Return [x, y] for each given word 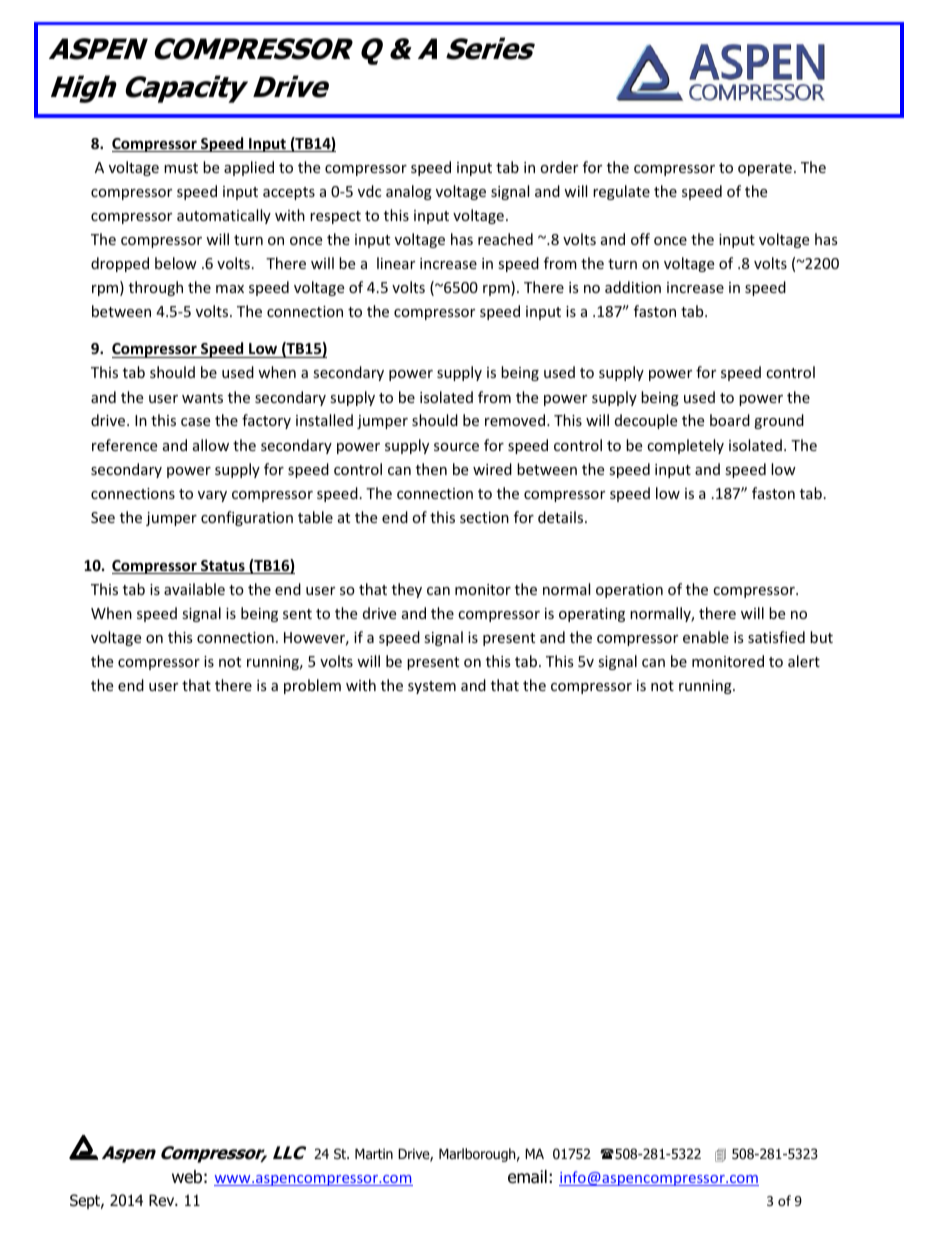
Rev [163, 1200]
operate [765, 169]
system [432, 687]
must [181, 168]
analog [409, 192]
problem [312, 686]
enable [706, 637]
